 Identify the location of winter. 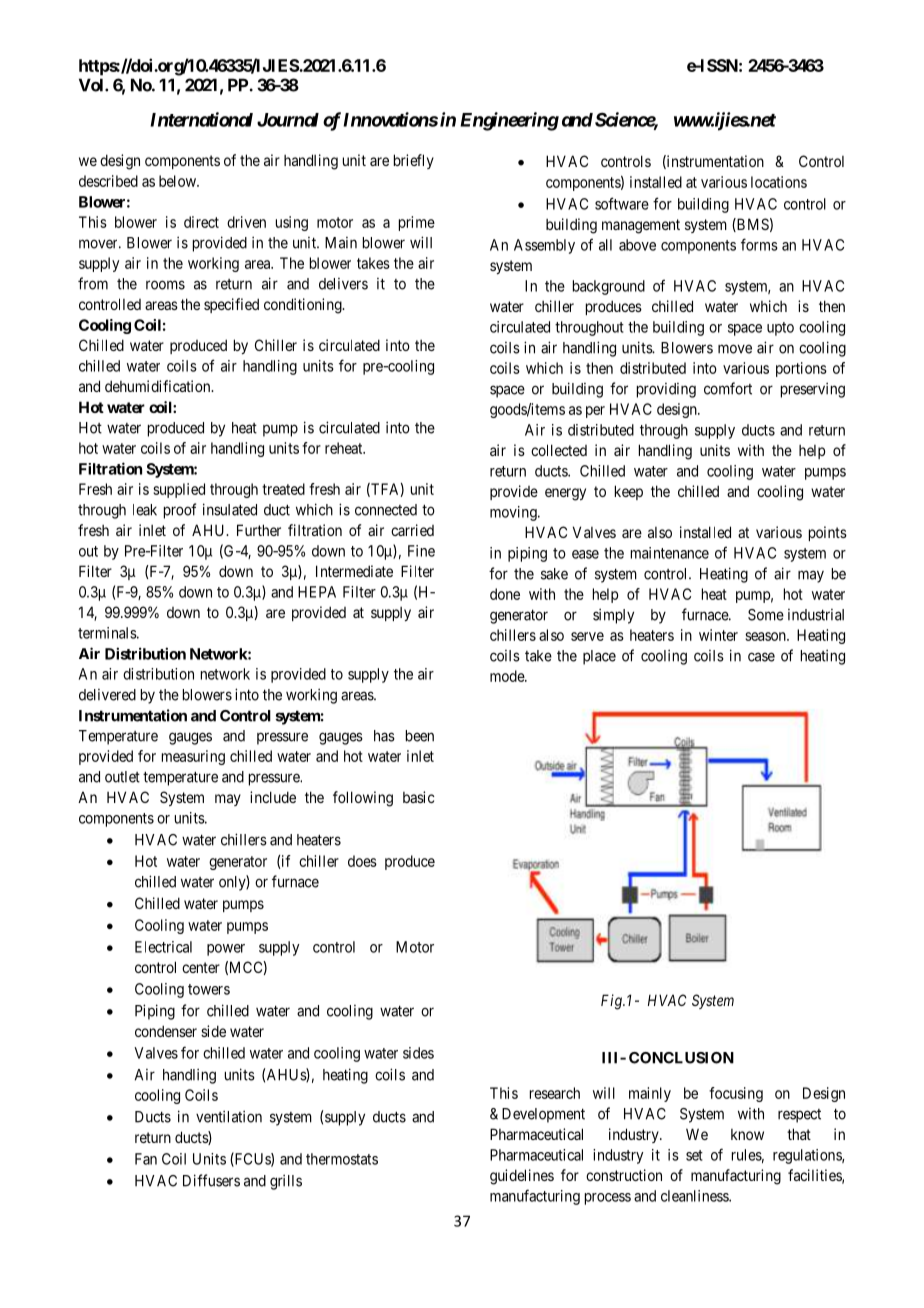
(718, 635).
